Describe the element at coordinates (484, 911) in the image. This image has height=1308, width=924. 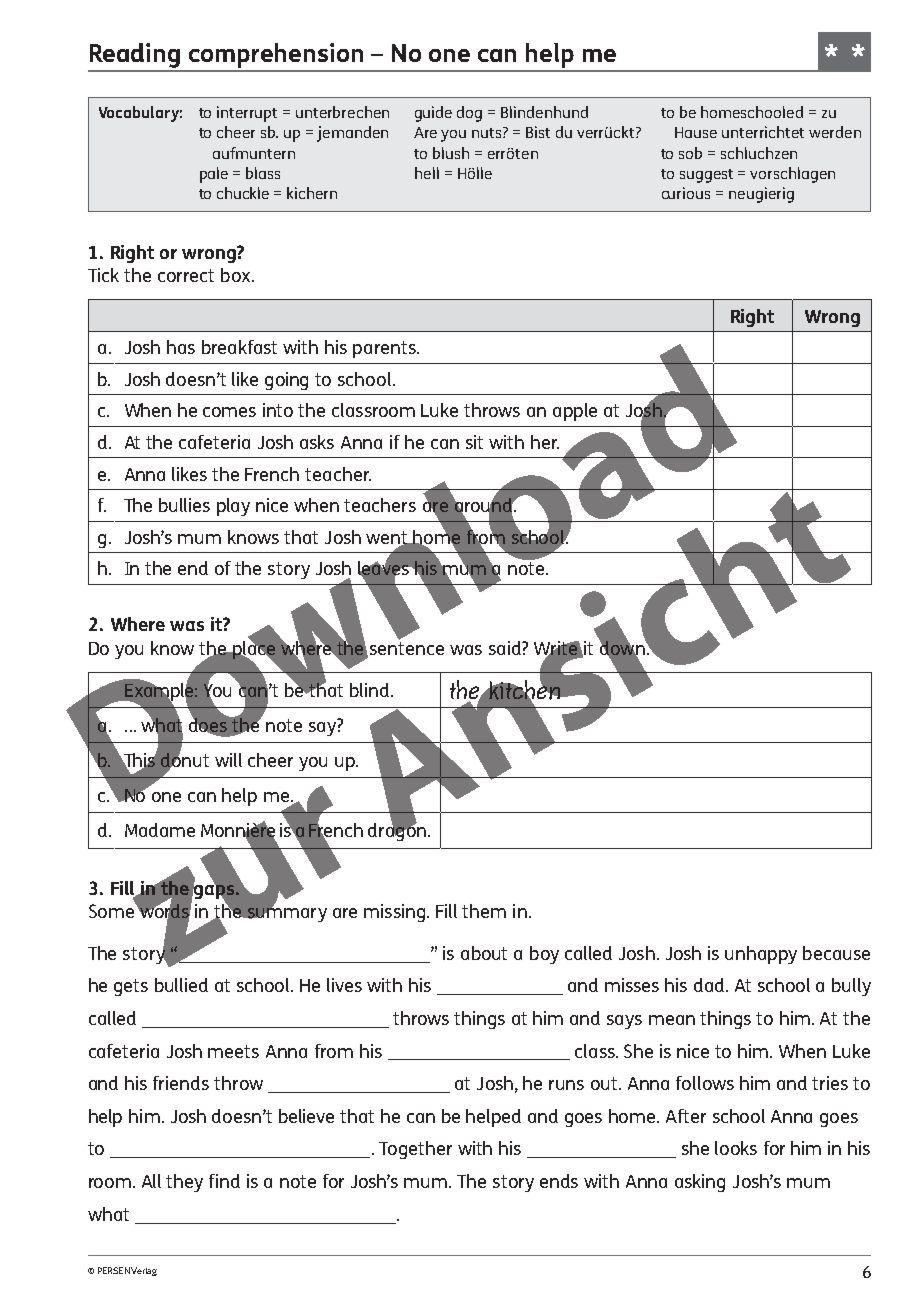
I see `them` at that location.
